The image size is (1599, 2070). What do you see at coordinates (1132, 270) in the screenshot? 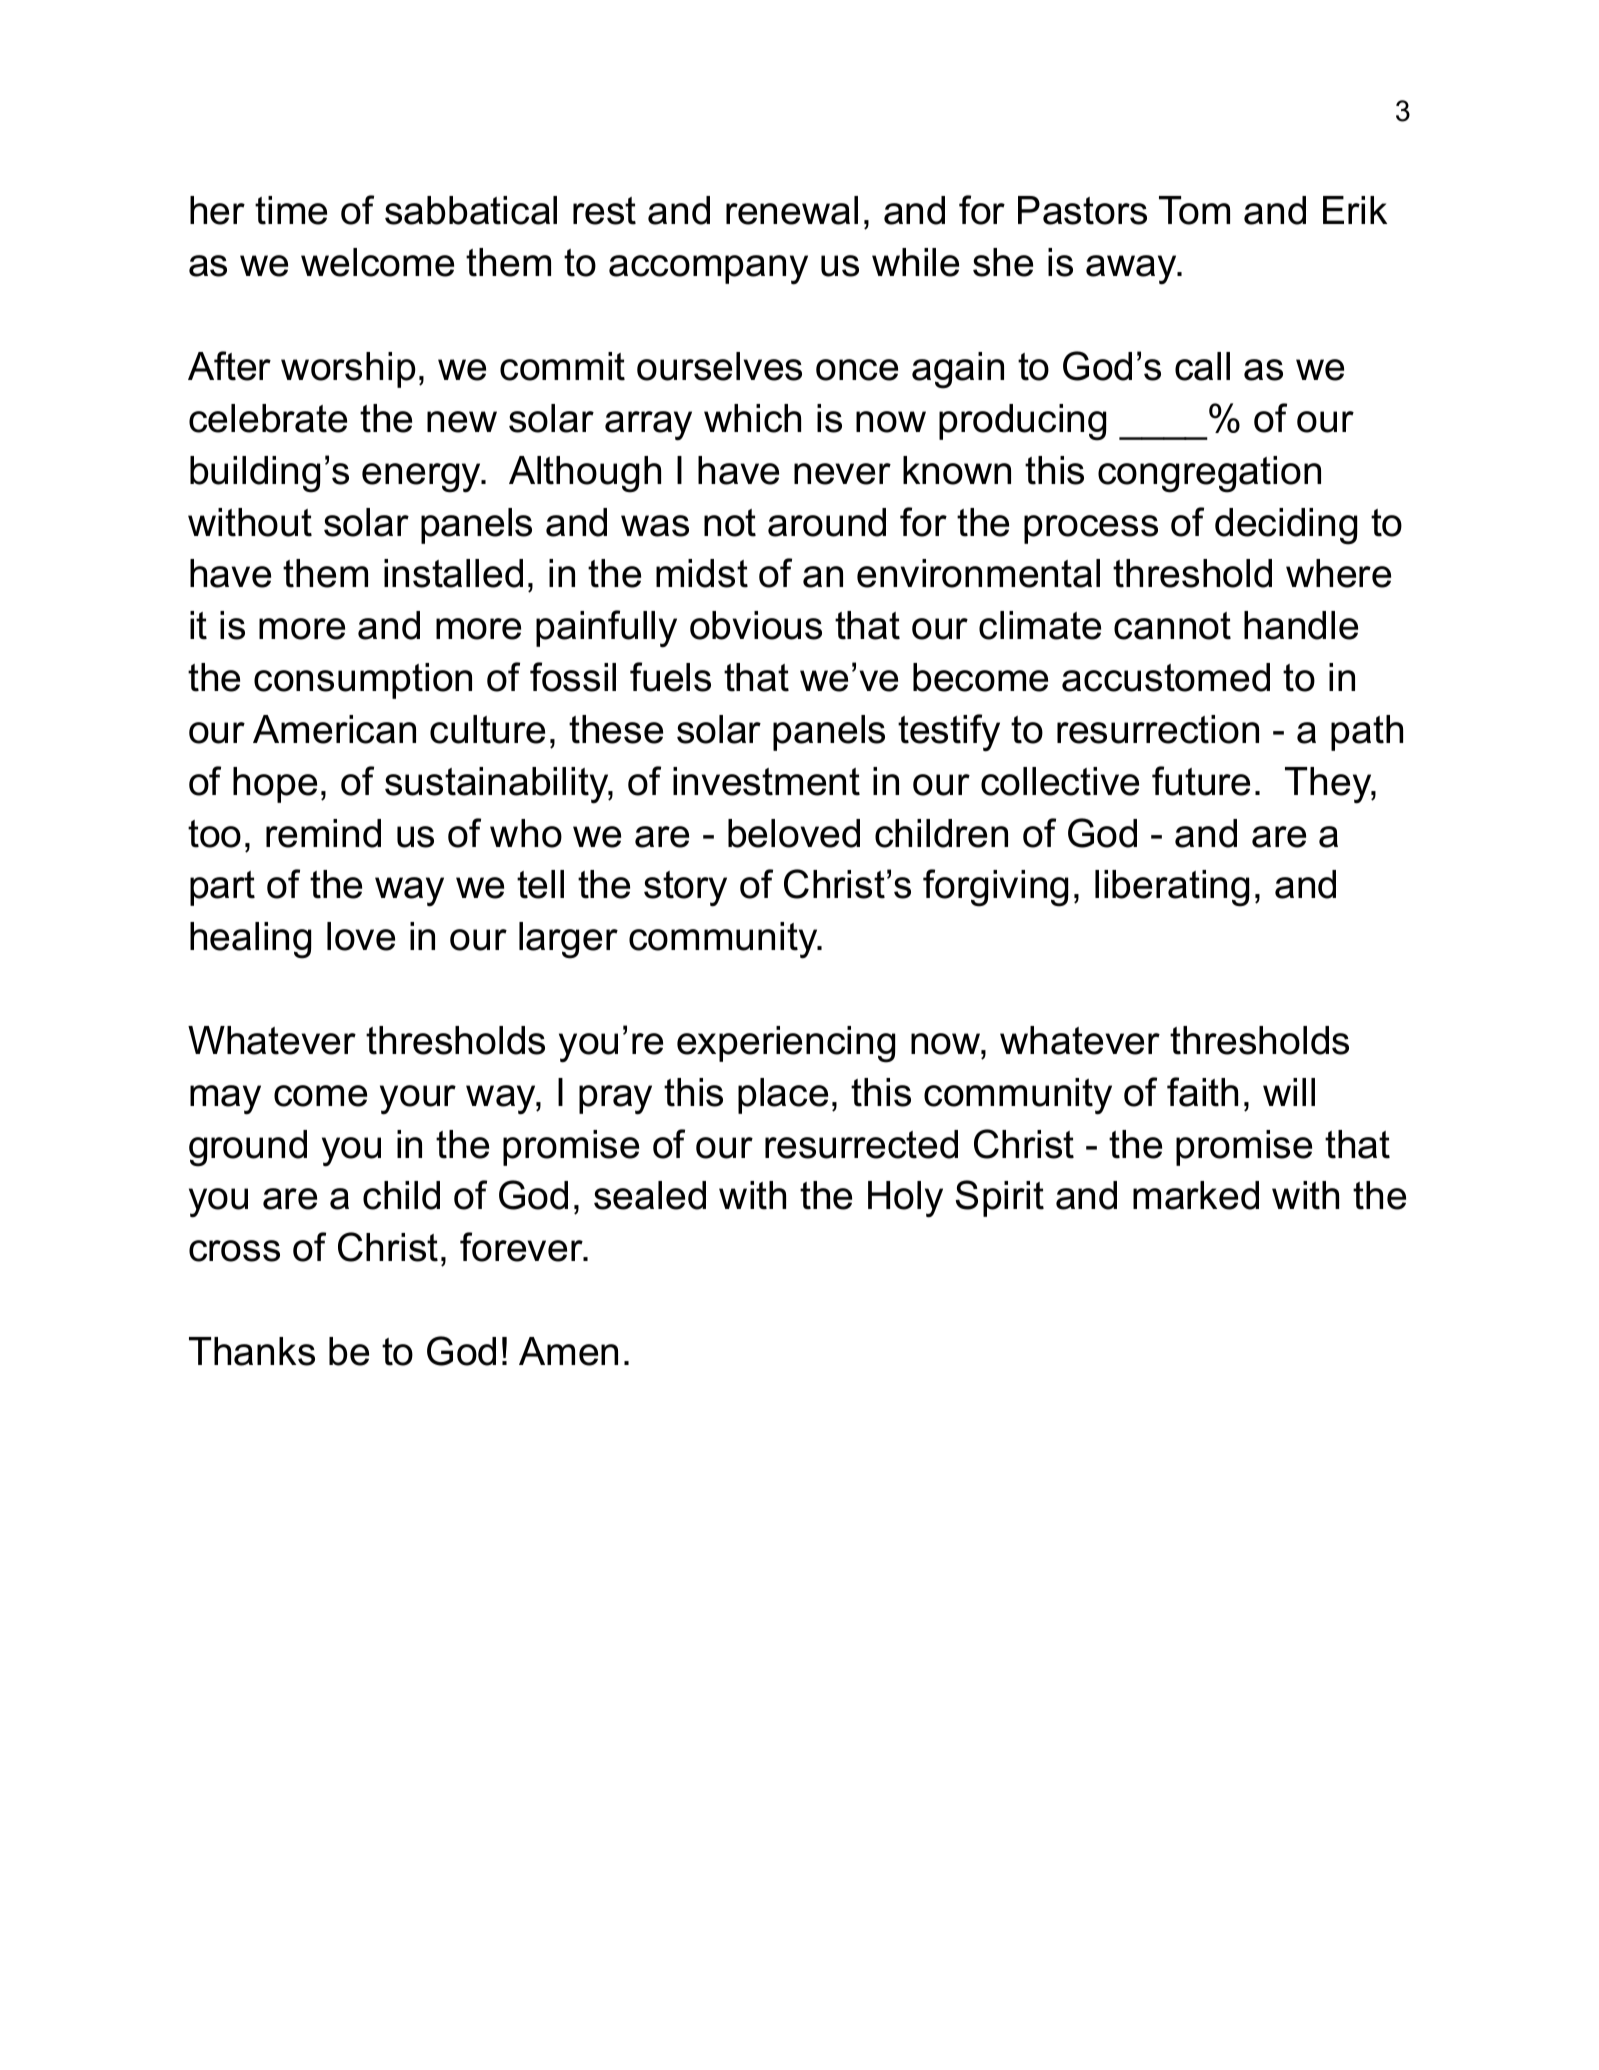
I see `away` at bounding box center [1132, 270].
